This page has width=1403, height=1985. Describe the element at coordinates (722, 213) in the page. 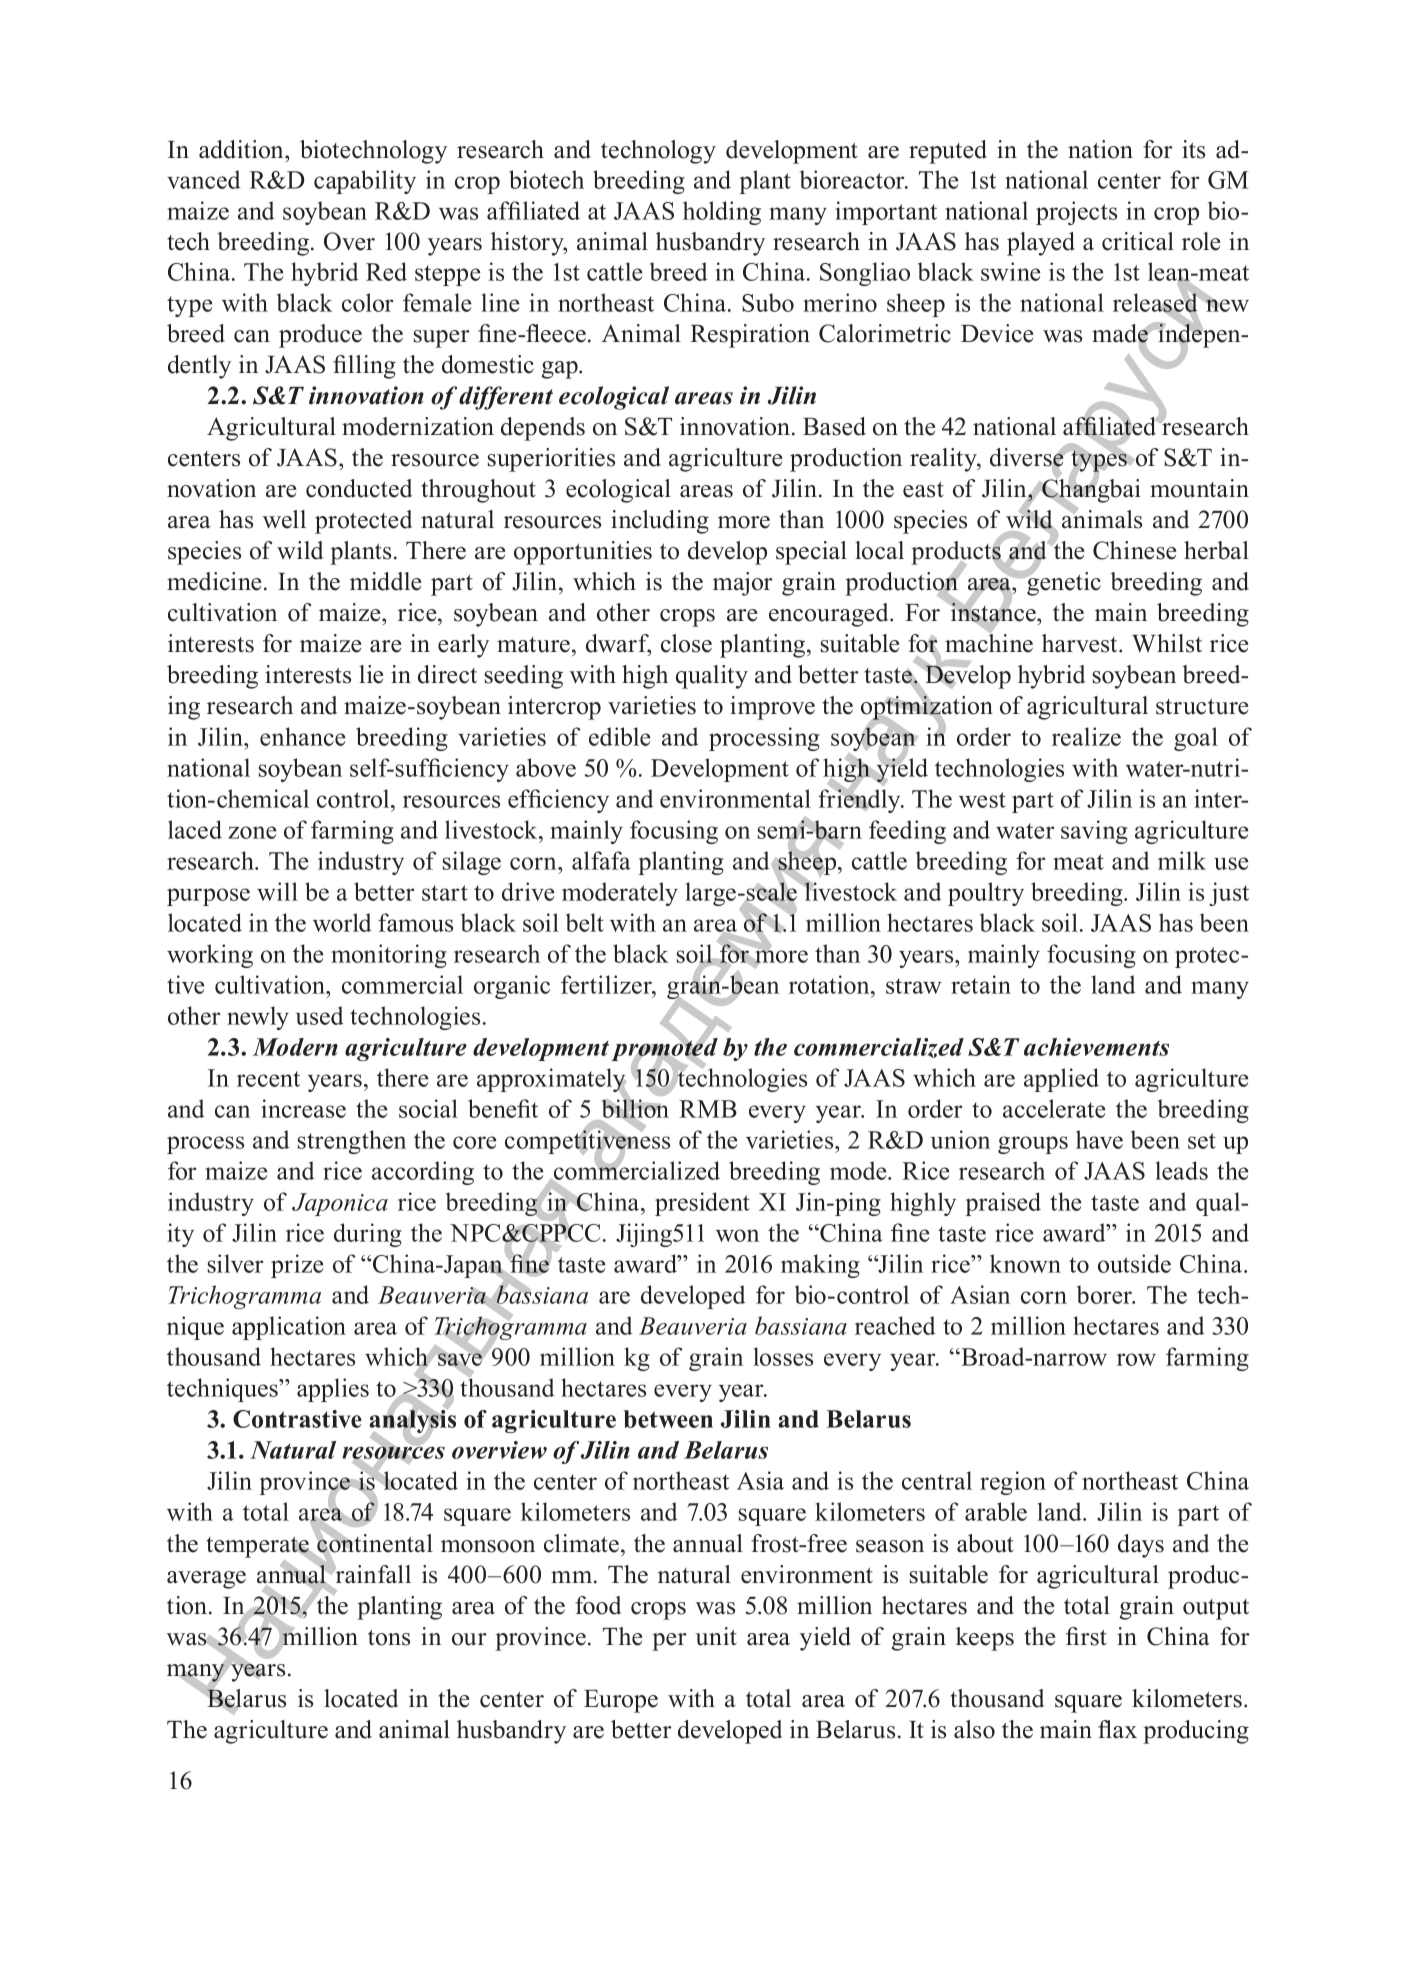

I see `holding` at that location.
